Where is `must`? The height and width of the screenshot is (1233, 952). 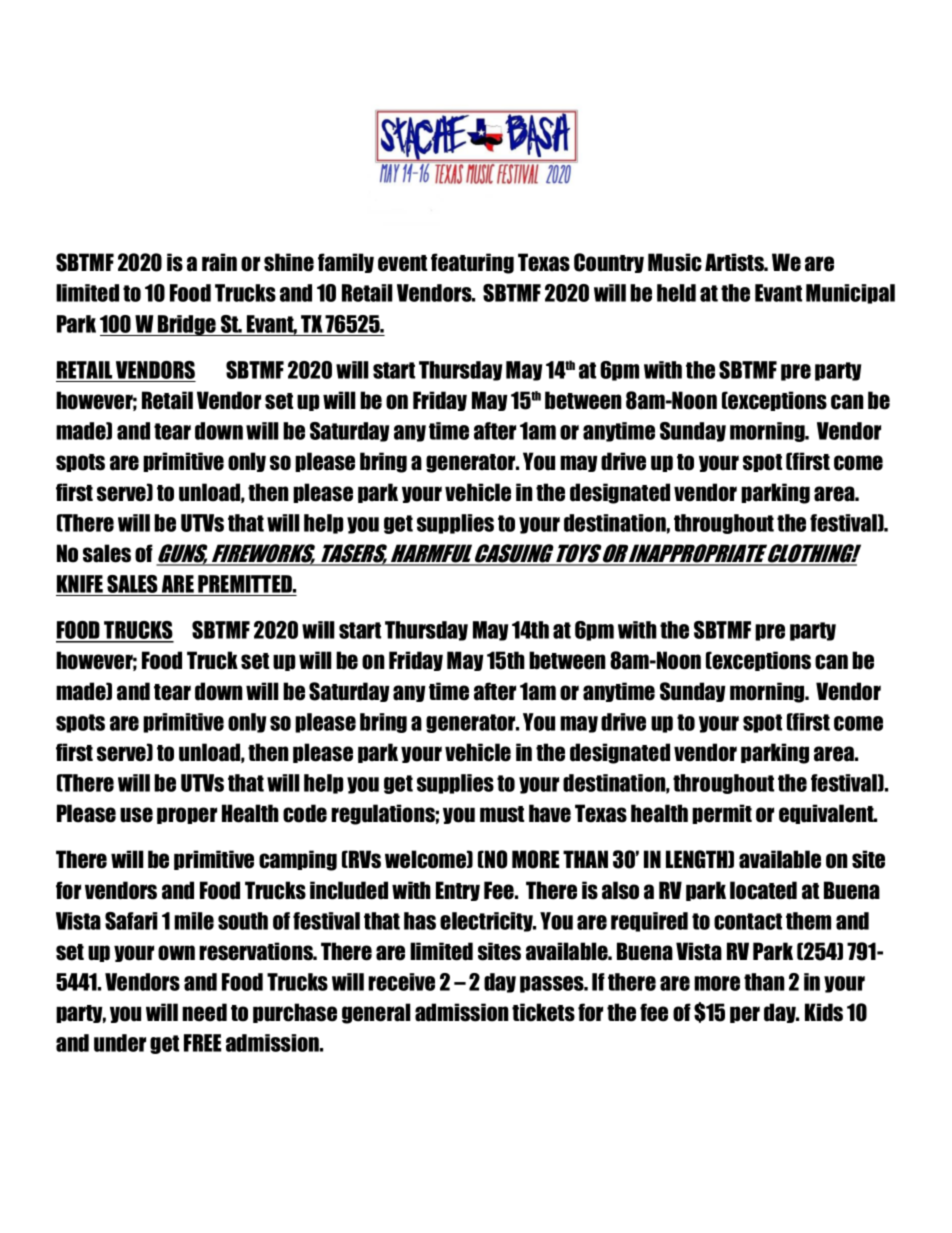
must is located at coordinates (502, 814).
